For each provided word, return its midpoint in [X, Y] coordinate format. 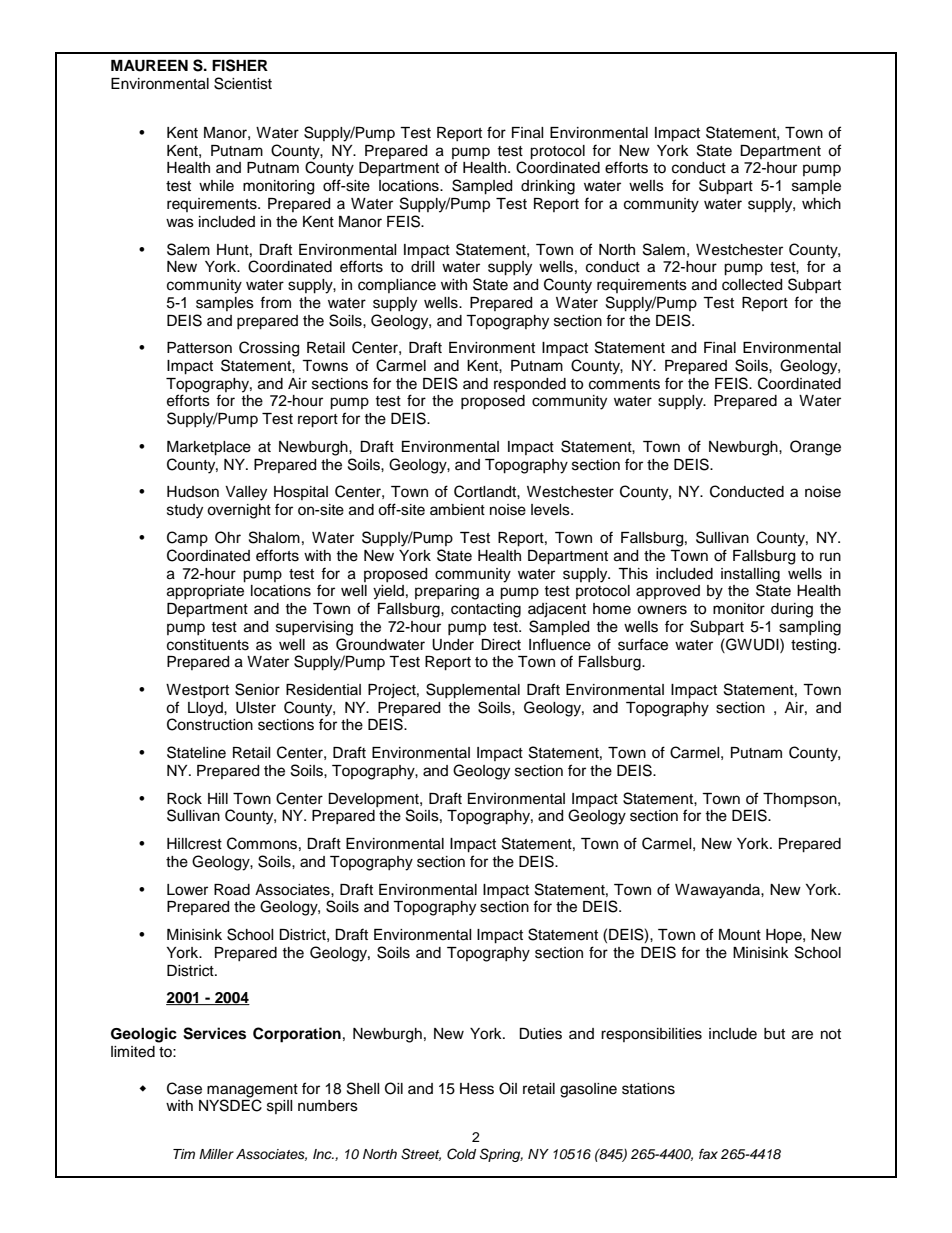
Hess [477, 1089]
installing [750, 575]
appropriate [205, 592]
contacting [486, 610]
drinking [548, 187]
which [821, 204]
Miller [216, 1154]
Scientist [243, 83]
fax [708, 1154]
